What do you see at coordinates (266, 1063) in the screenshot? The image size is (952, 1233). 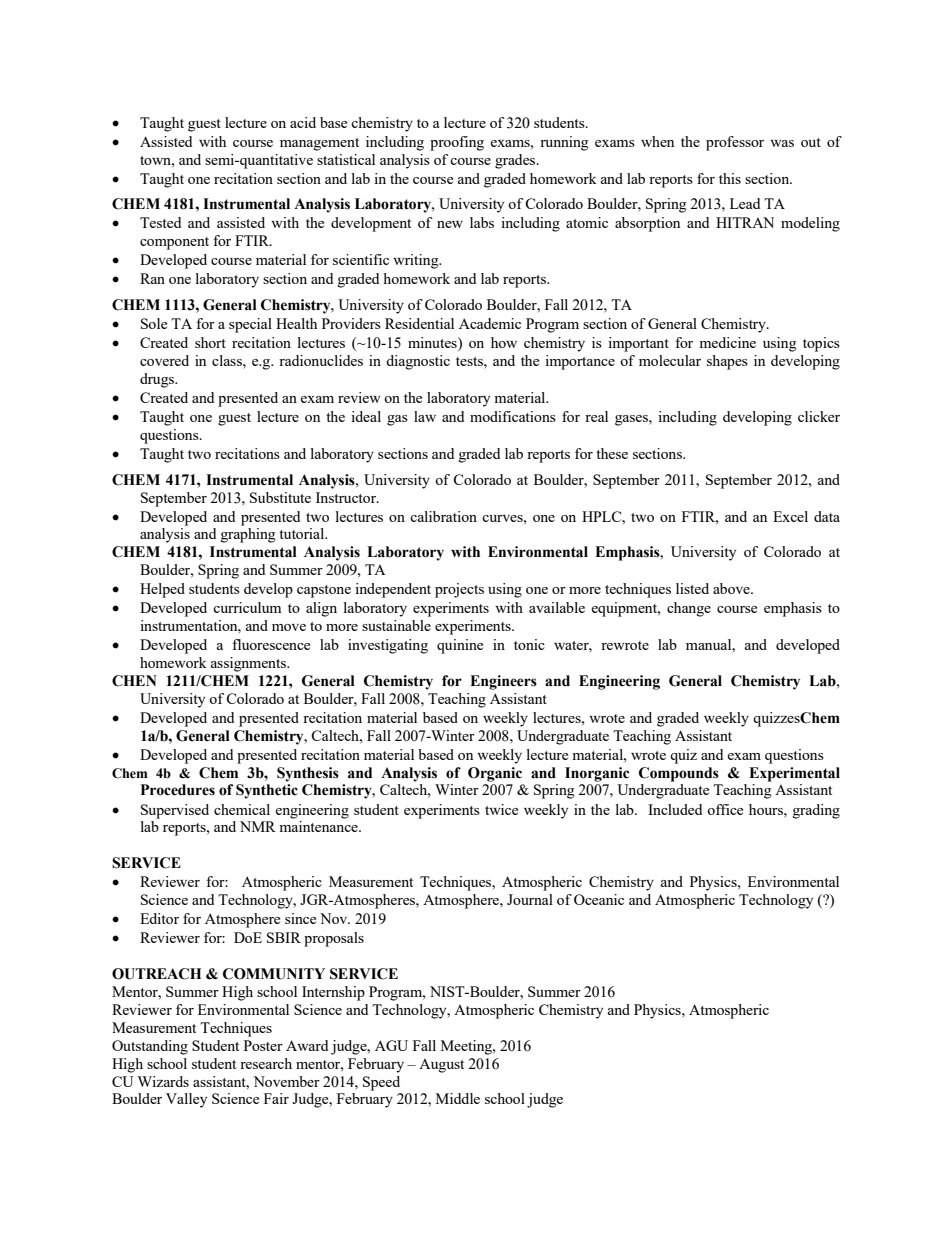 I see `research` at bounding box center [266, 1063].
